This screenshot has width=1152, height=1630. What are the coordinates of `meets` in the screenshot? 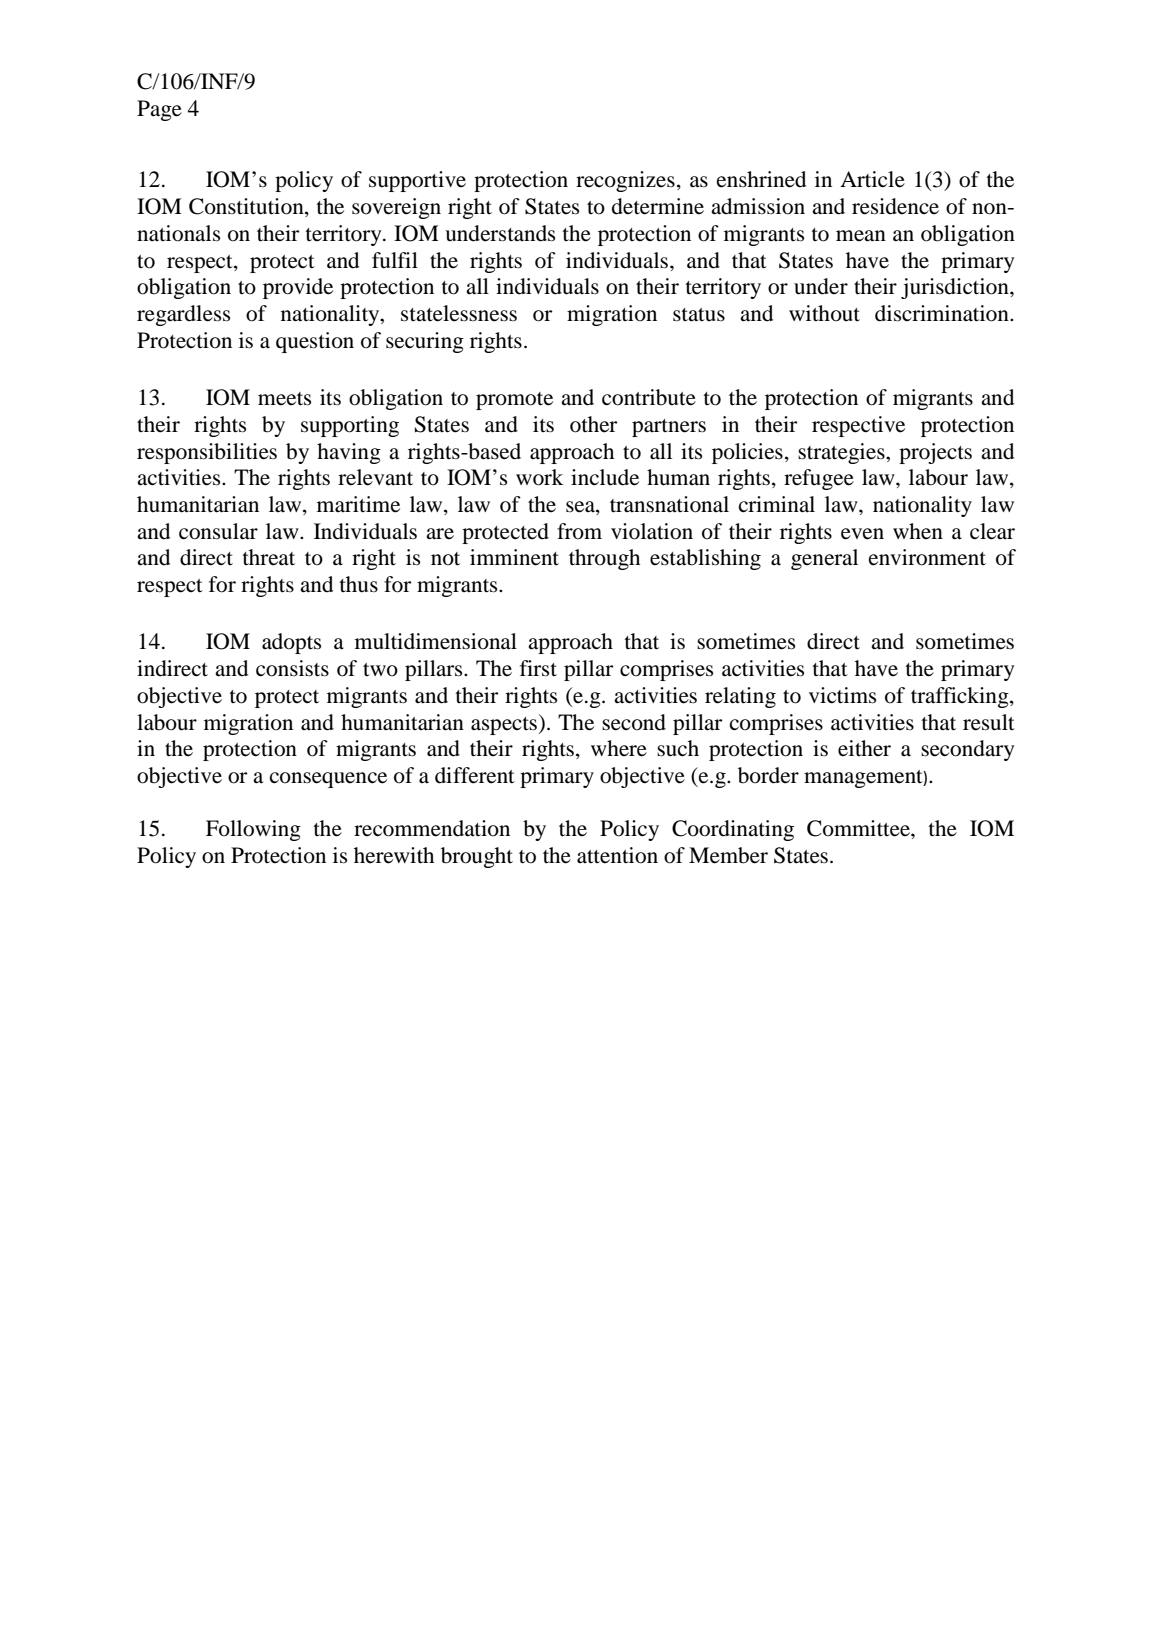 It's located at (284, 399).
